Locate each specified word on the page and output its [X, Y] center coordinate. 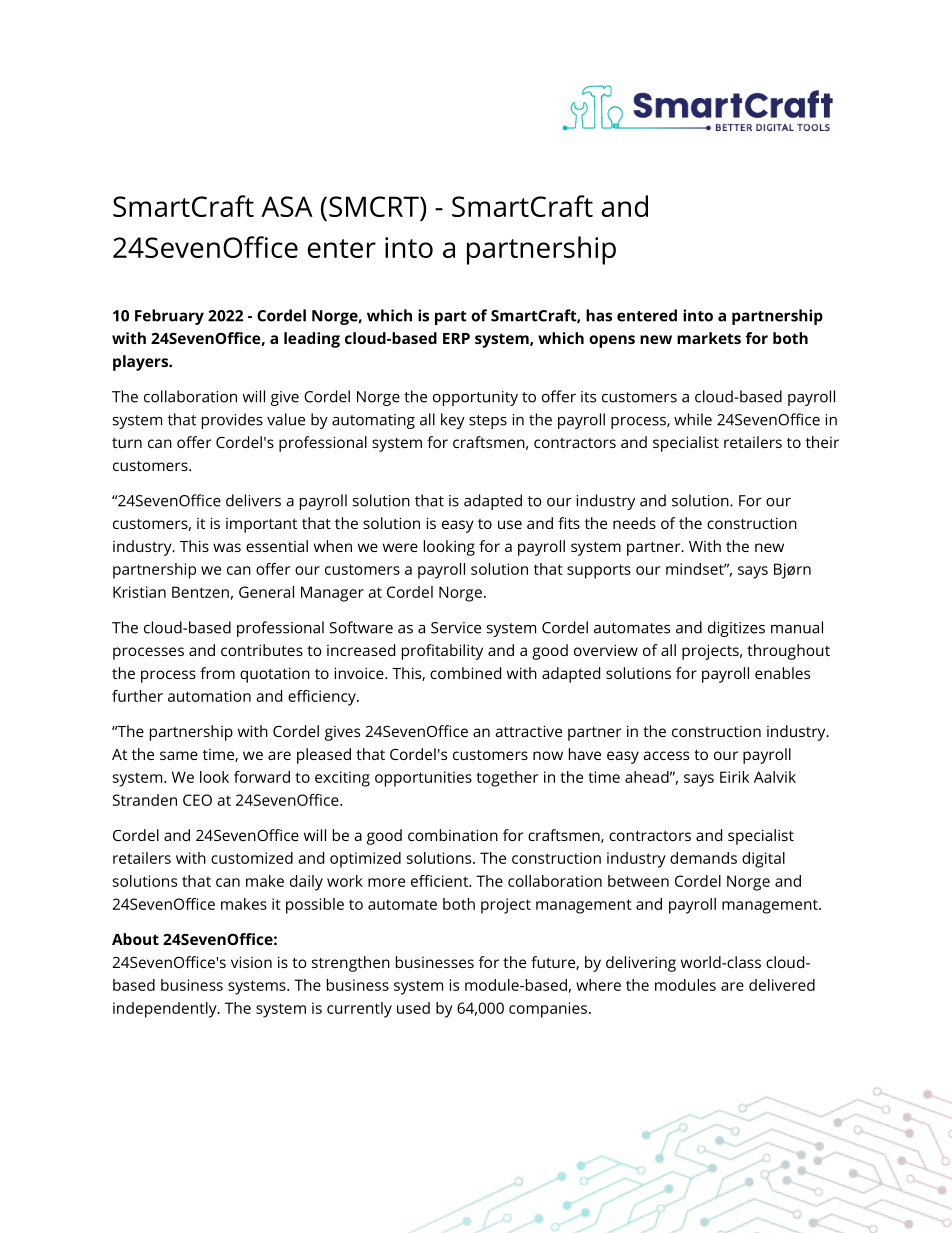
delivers [253, 500]
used [413, 1008]
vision [251, 962]
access [666, 755]
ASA [287, 206]
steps [488, 422]
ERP [456, 338]
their [822, 442]
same [179, 755]
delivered [782, 985]
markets [709, 338]
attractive [528, 731]
